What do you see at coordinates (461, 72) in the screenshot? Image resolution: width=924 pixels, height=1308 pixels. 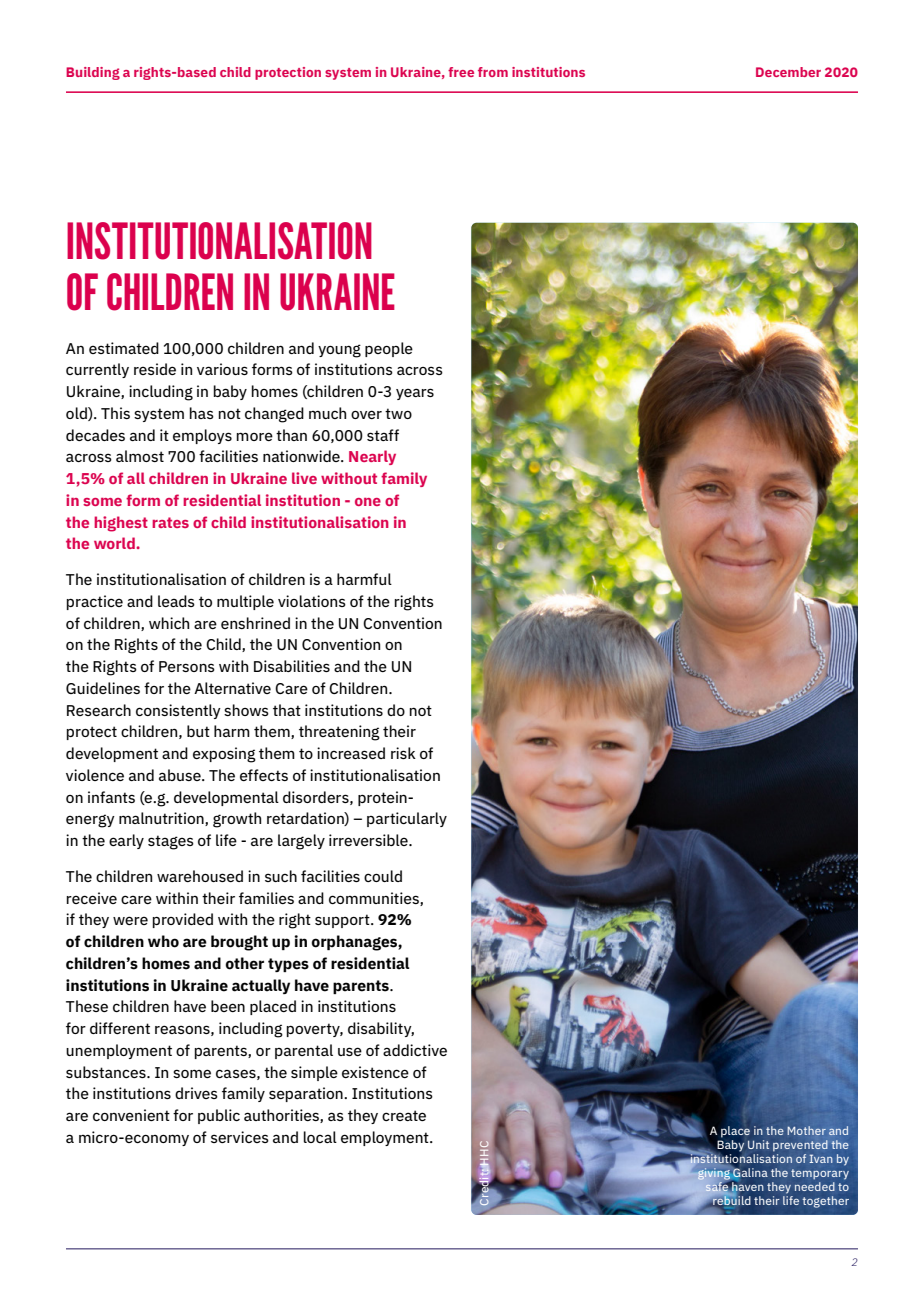 I see `free` at bounding box center [461, 72].
